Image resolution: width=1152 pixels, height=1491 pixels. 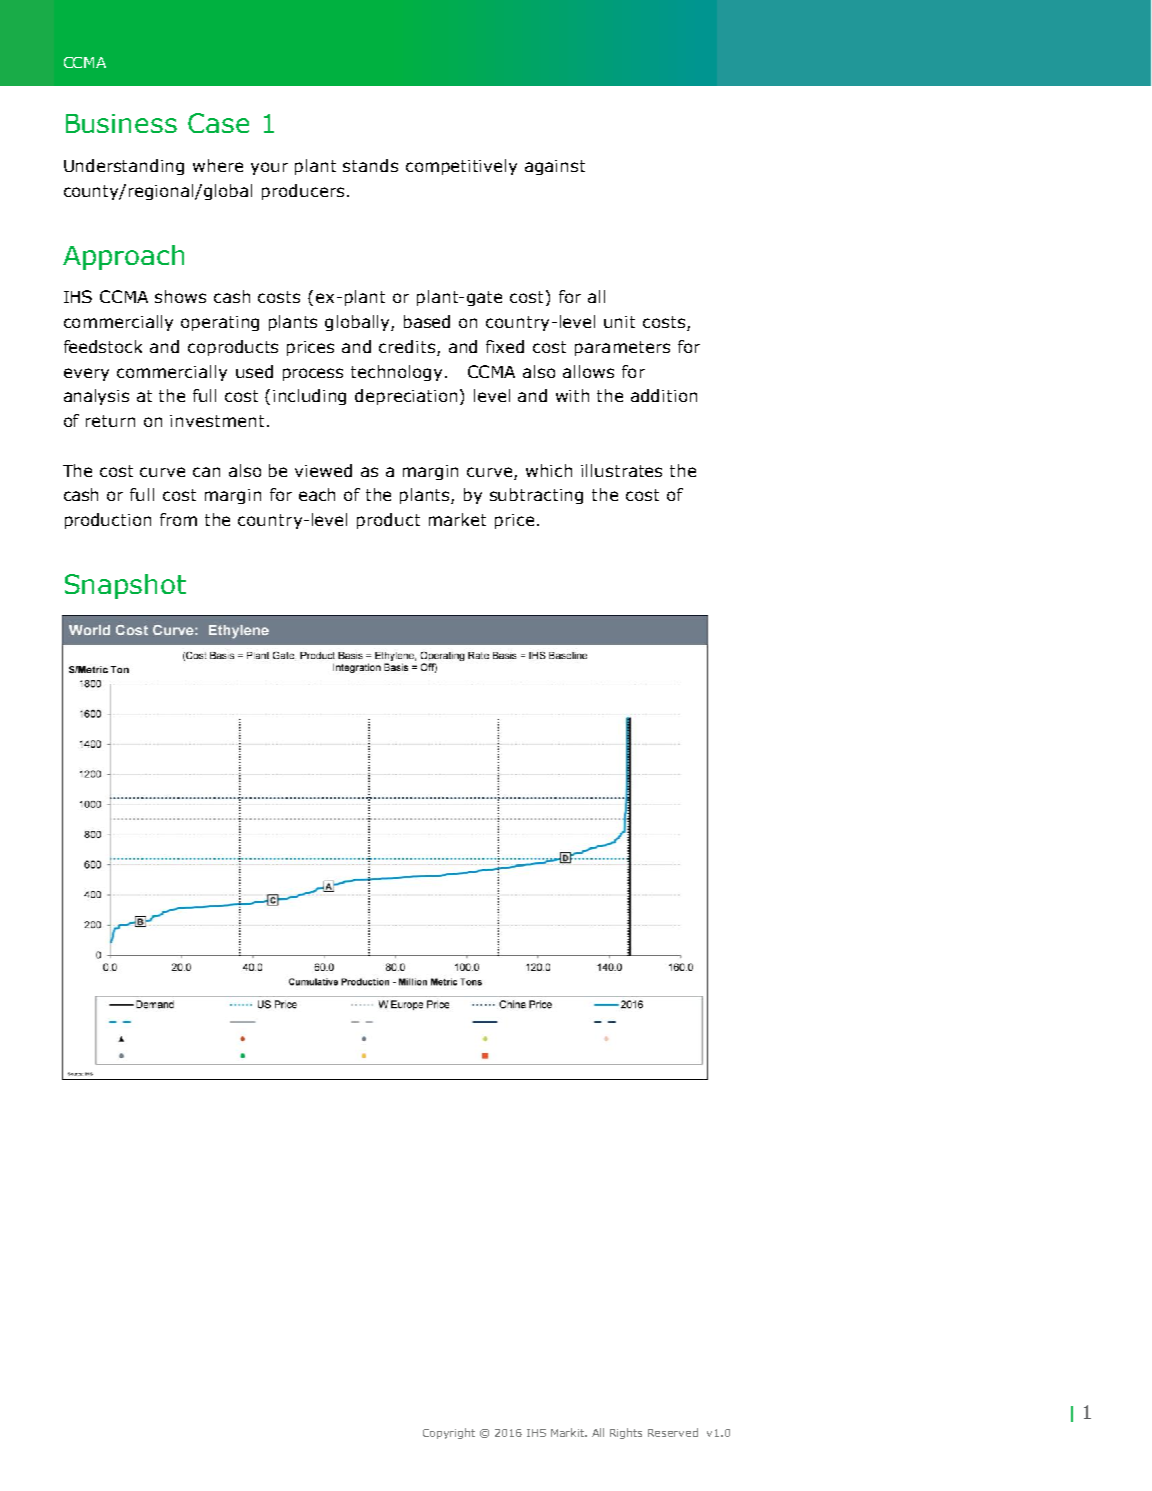 What do you see at coordinates (555, 167) in the image?
I see `against` at bounding box center [555, 167].
